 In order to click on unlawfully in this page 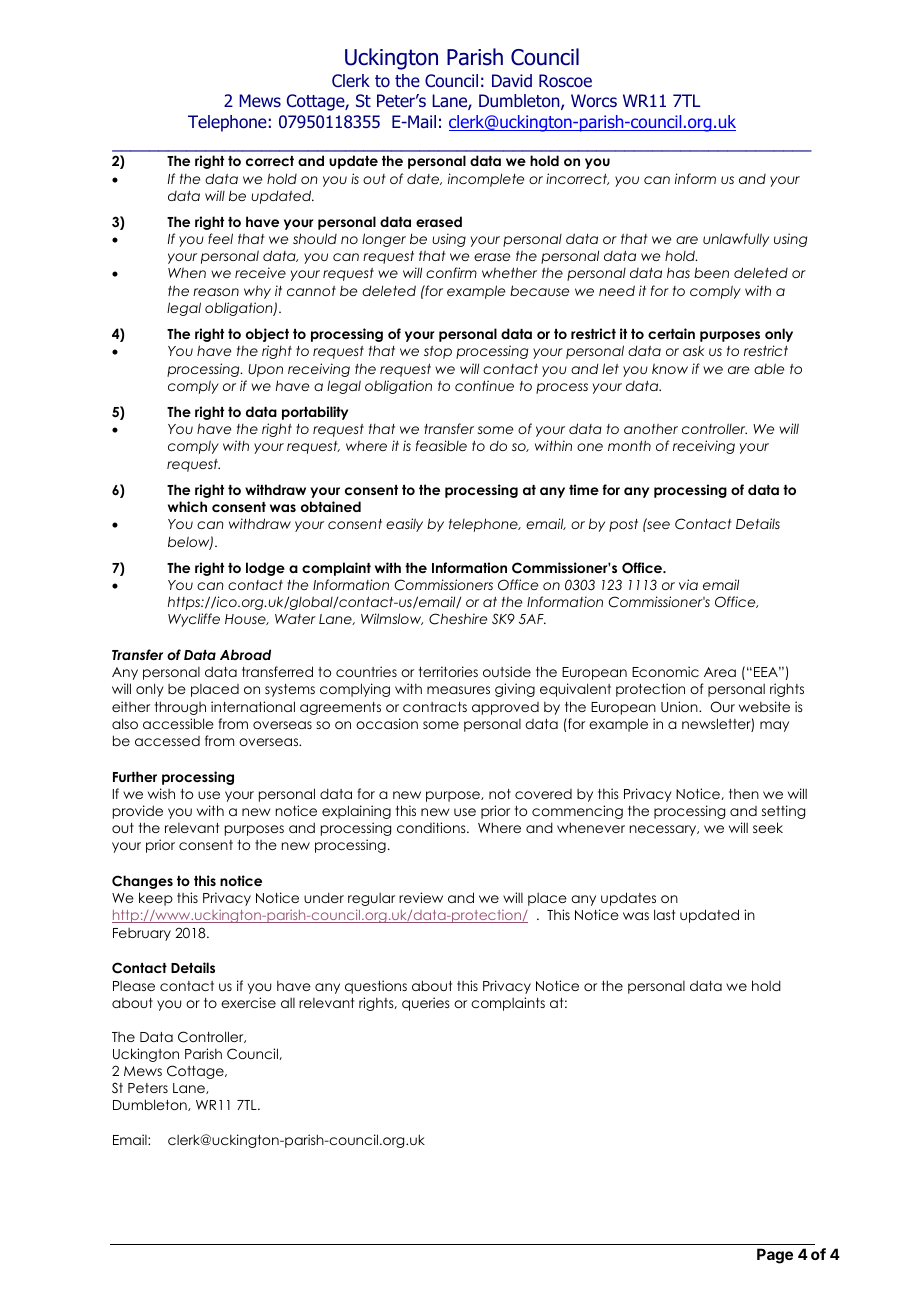, I will do `click(736, 240)`.
